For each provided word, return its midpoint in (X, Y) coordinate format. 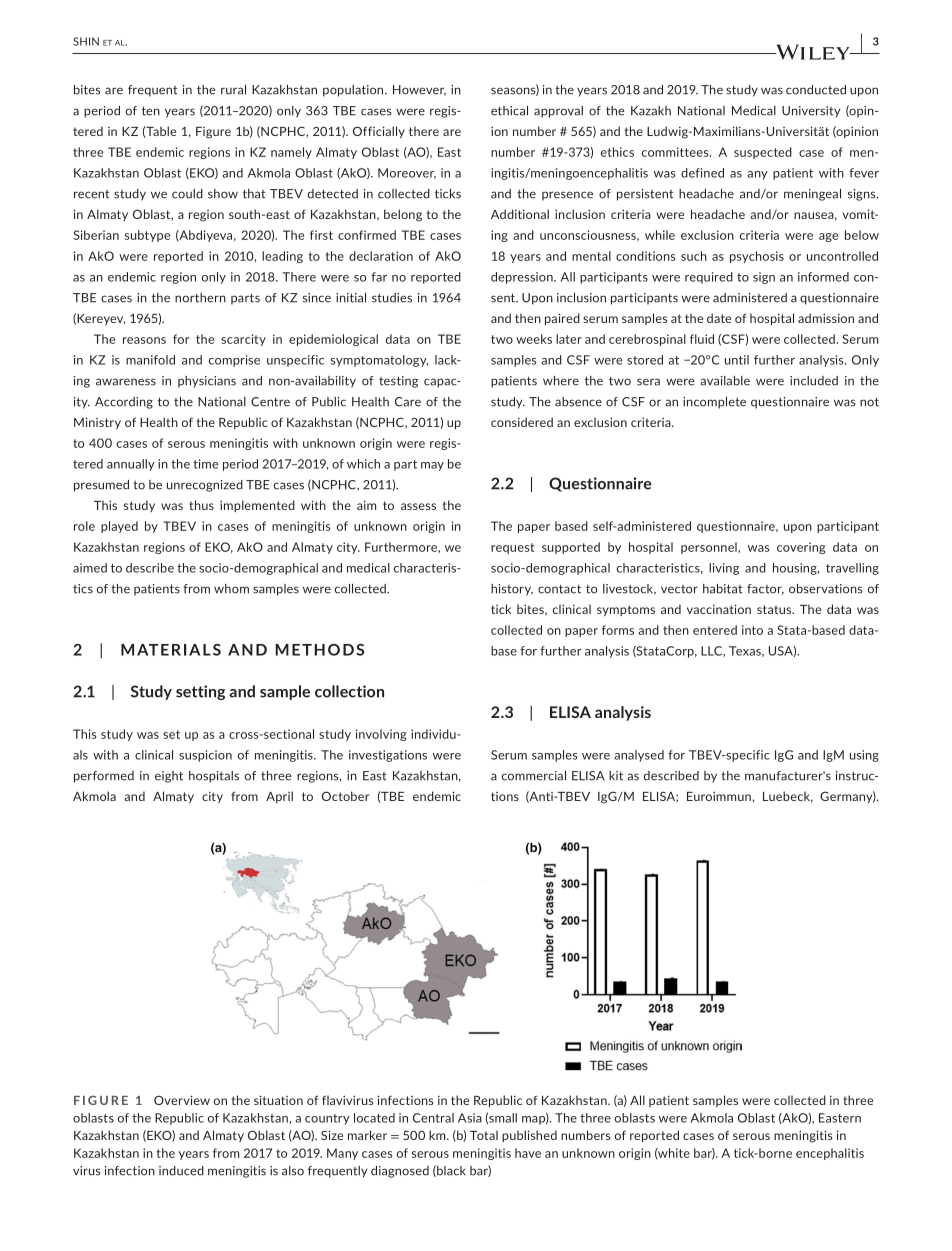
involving (381, 735)
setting (200, 692)
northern (200, 298)
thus (201, 505)
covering (801, 548)
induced (181, 1171)
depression (523, 278)
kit (616, 776)
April (279, 797)
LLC (712, 651)
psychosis (757, 257)
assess (418, 506)
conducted (816, 90)
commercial (534, 776)
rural (233, 90)
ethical (509, 111)
